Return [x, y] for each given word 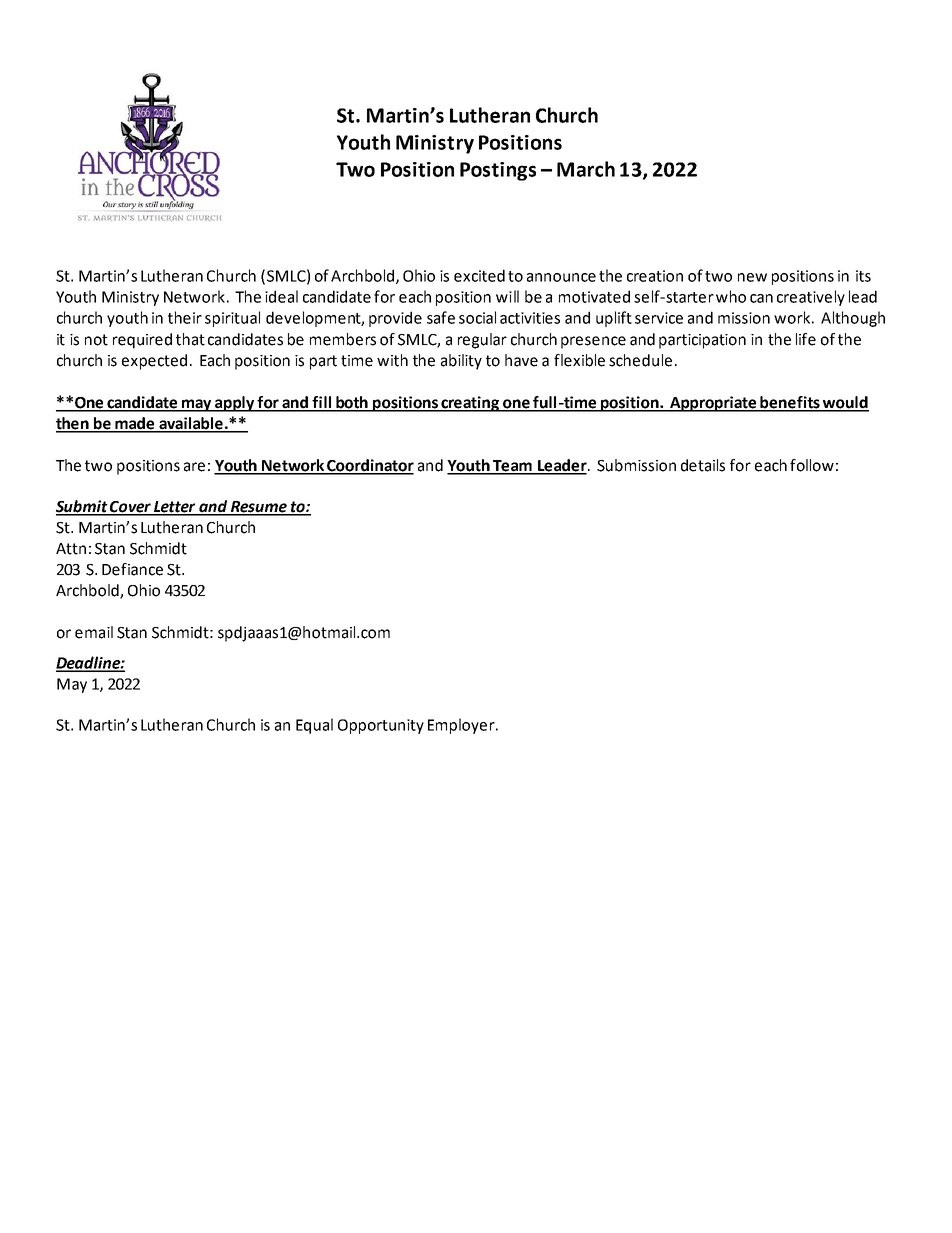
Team [512, 467]
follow [812, 465]
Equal [314, 726]
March [586, 169]
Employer [462, 726]
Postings [498, 171]
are [194, 467]
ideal [281, 296]
